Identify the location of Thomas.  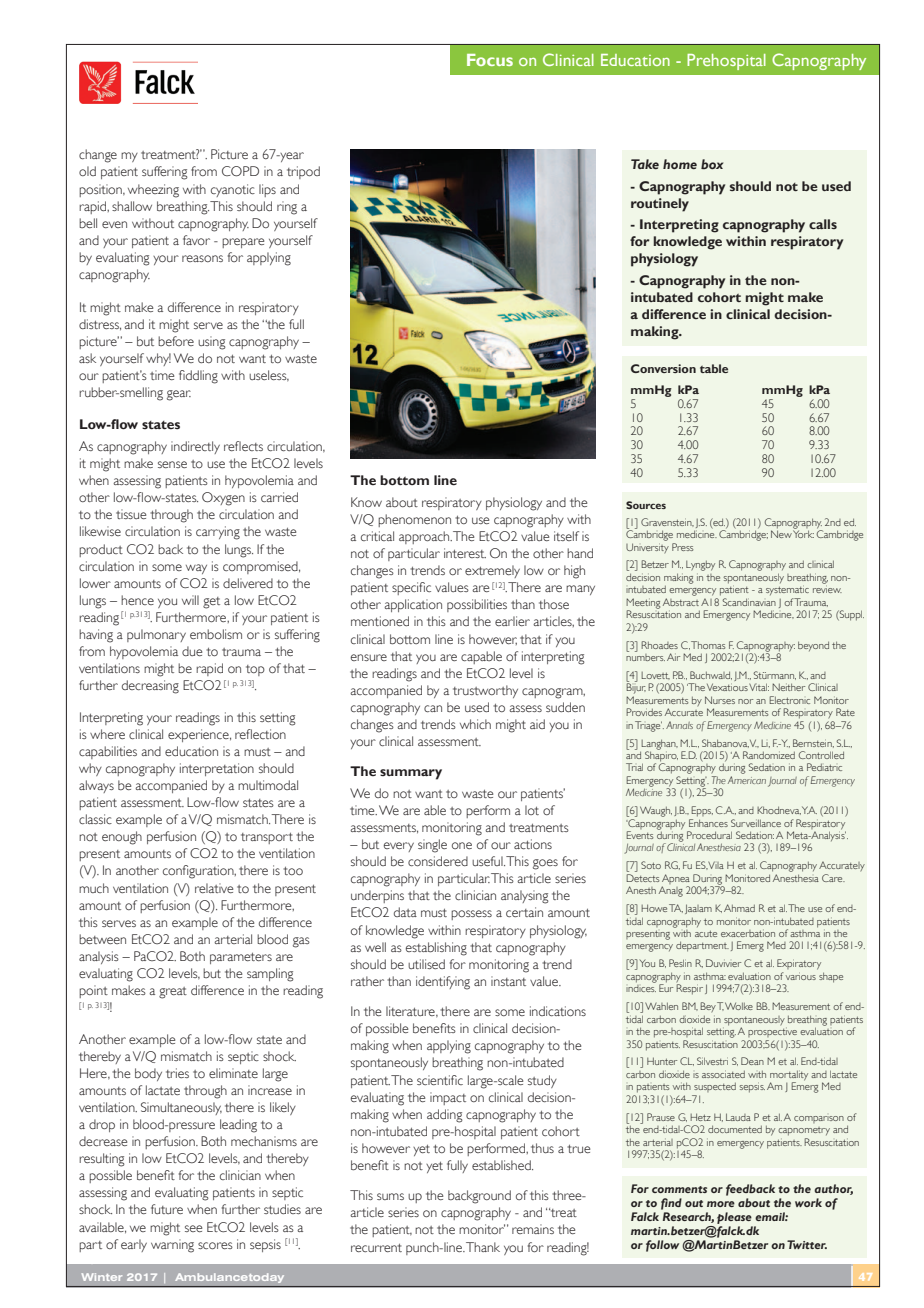
(708, 645).
